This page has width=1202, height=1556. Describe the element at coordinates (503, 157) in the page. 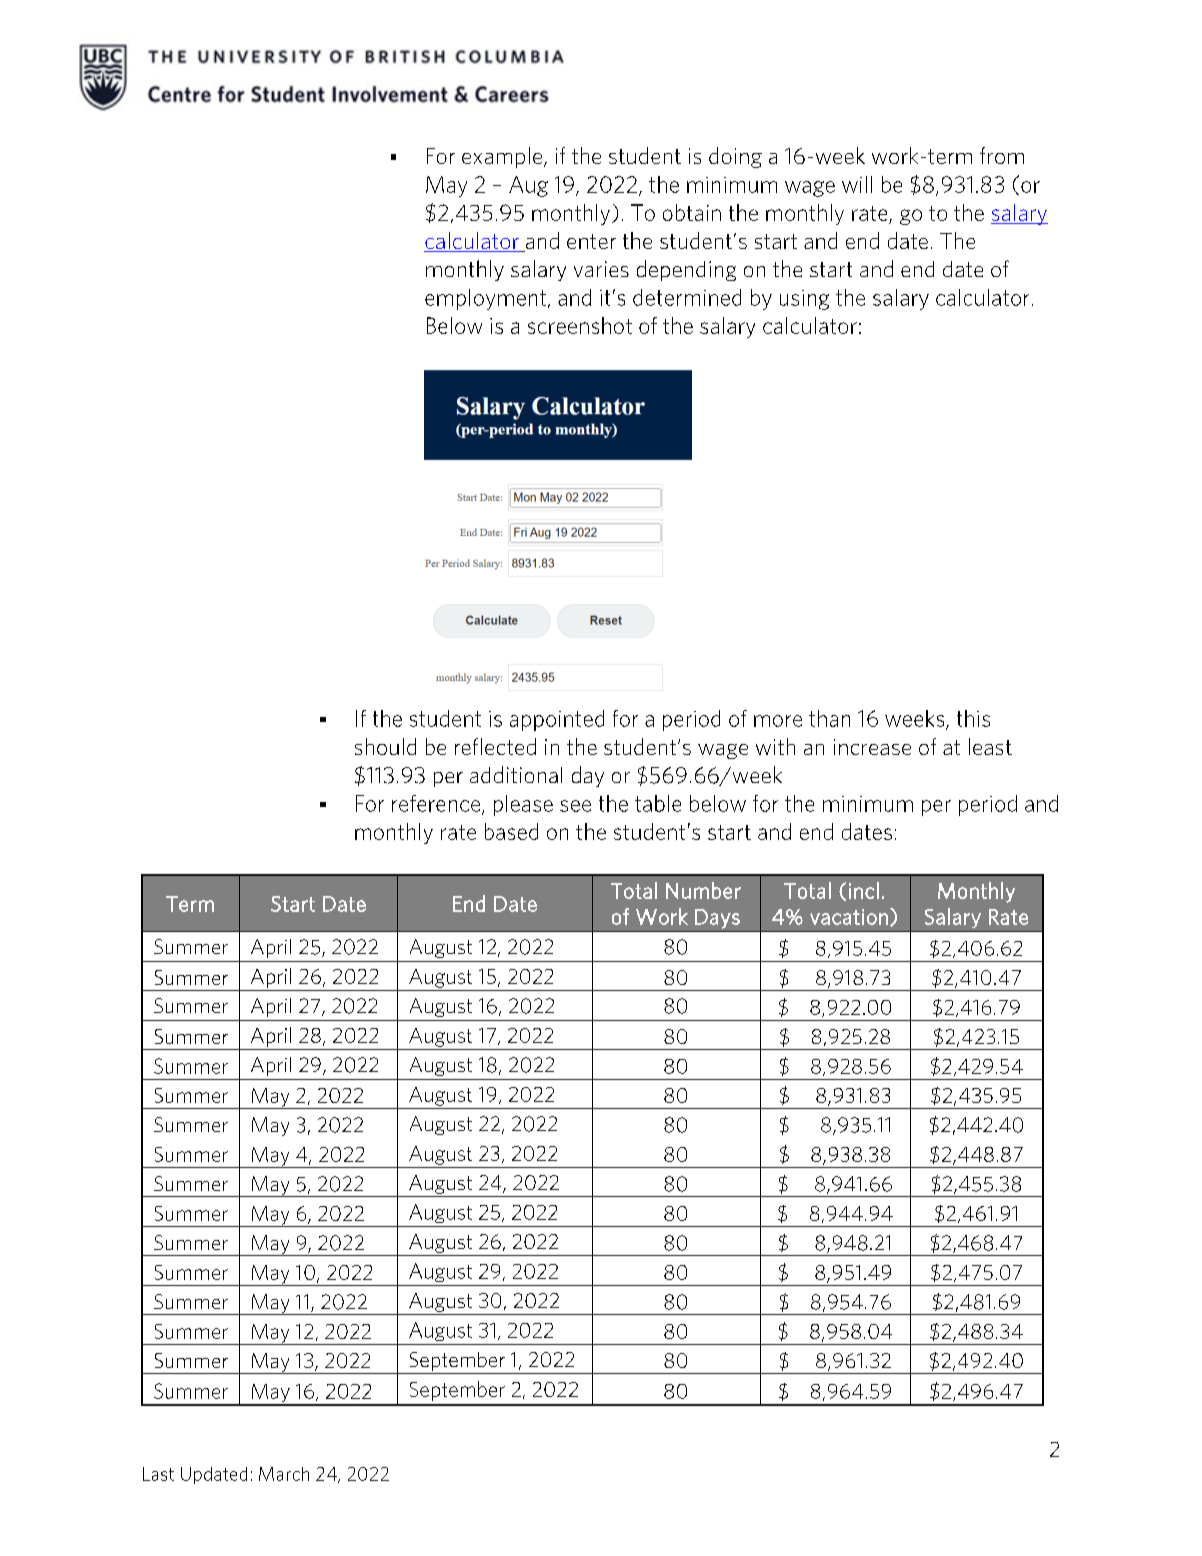

I see `example` at that location.
